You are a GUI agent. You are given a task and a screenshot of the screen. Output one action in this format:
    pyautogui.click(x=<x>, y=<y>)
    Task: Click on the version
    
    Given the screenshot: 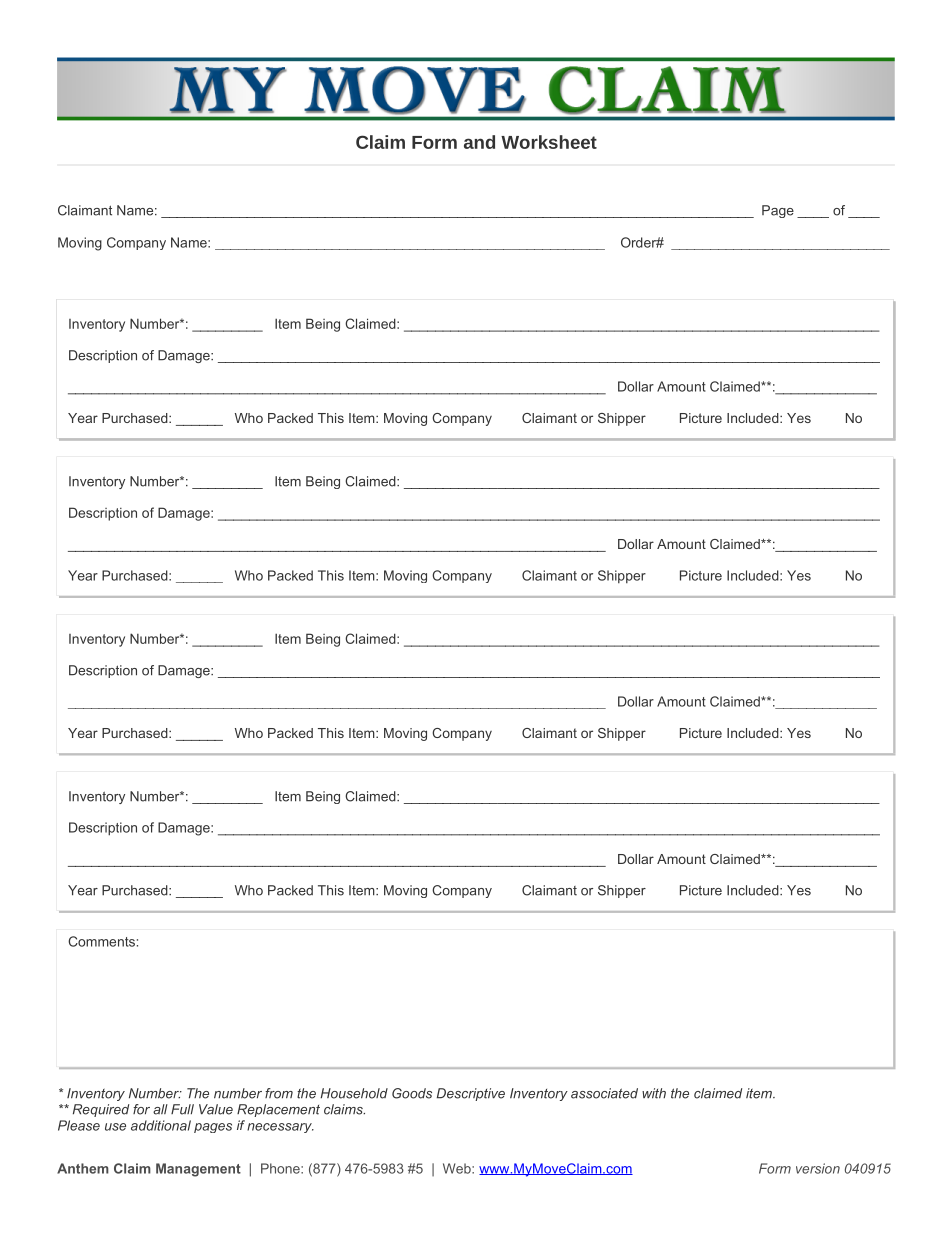 What is the action you would take?
    pyautogui.click(x=818, y=1168)
